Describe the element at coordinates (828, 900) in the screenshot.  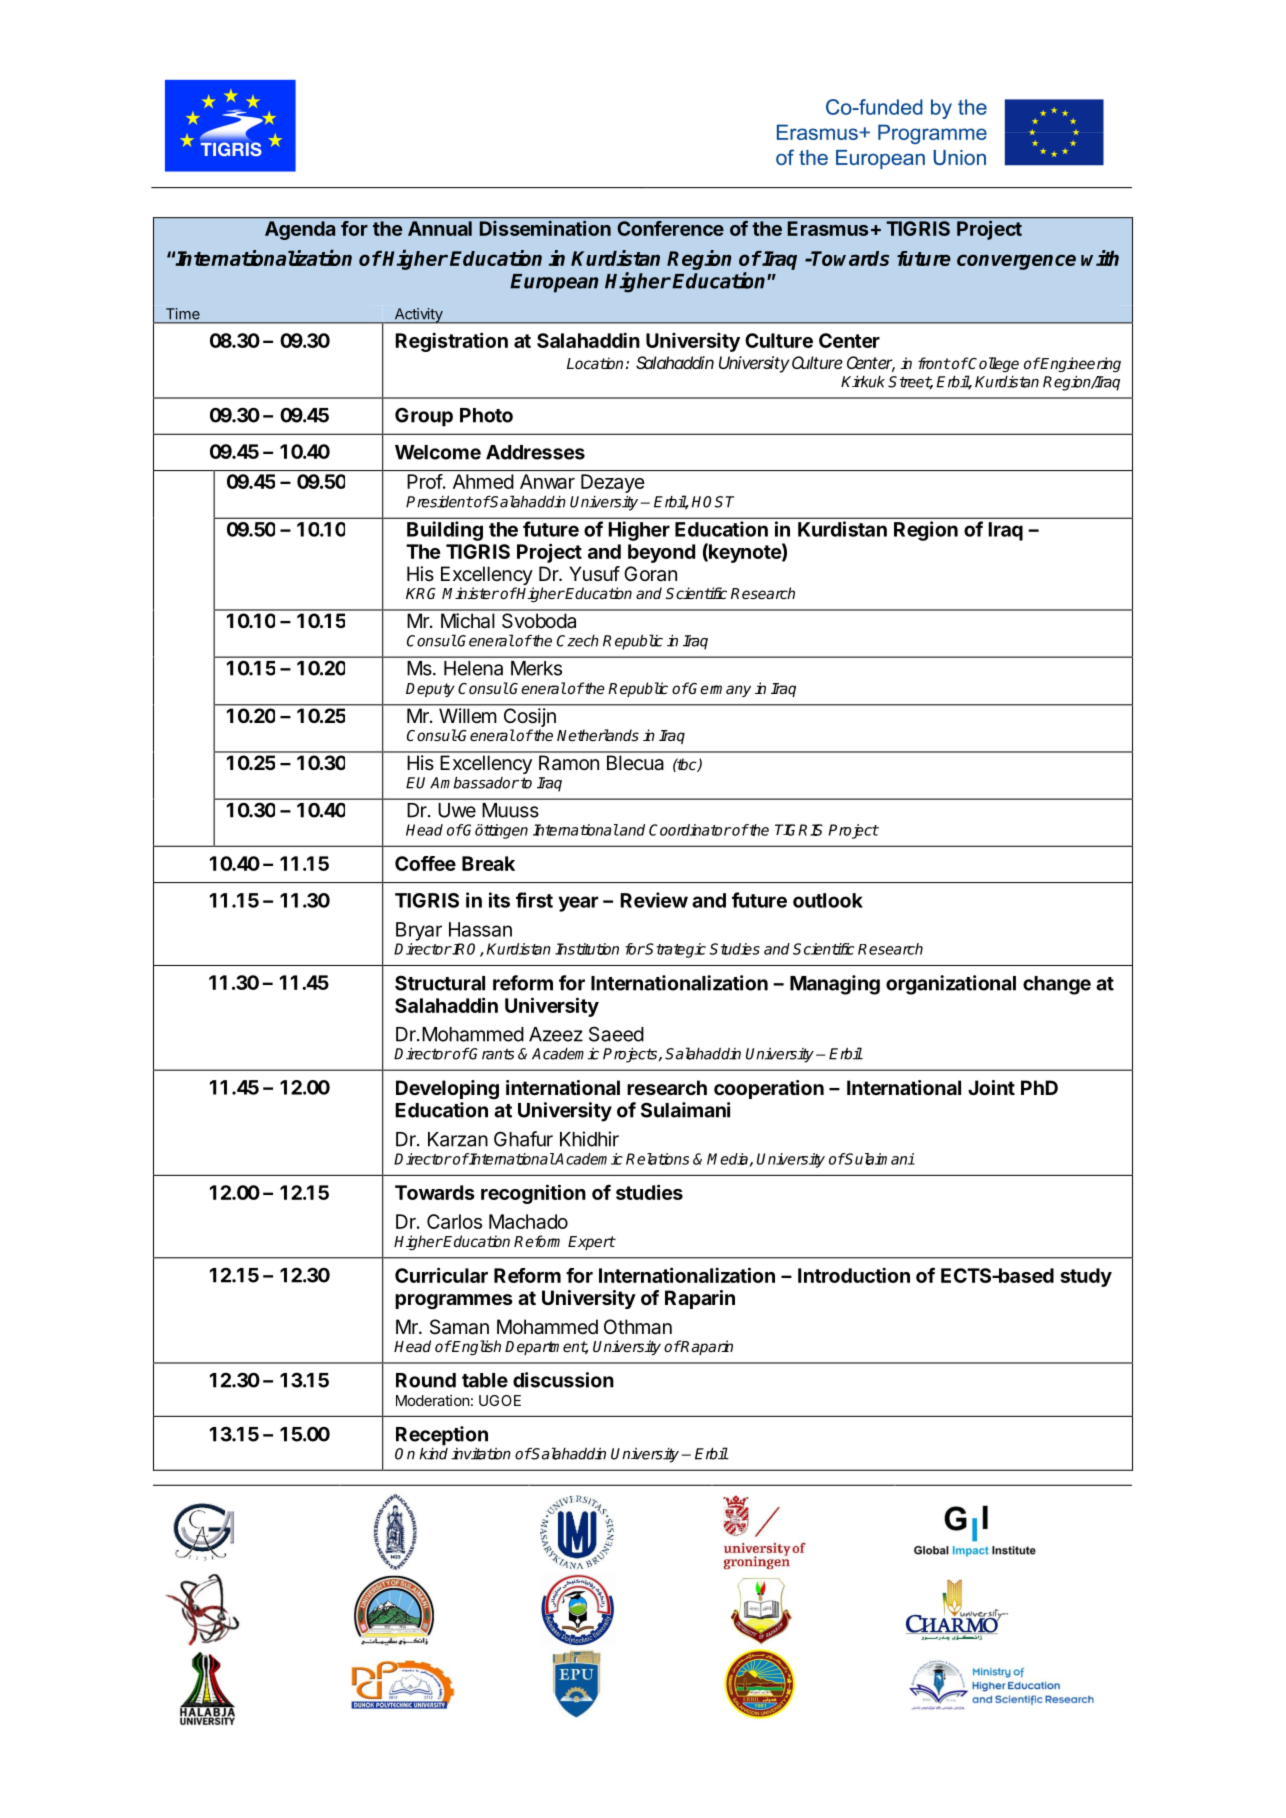
I see `outlook` at that location.
